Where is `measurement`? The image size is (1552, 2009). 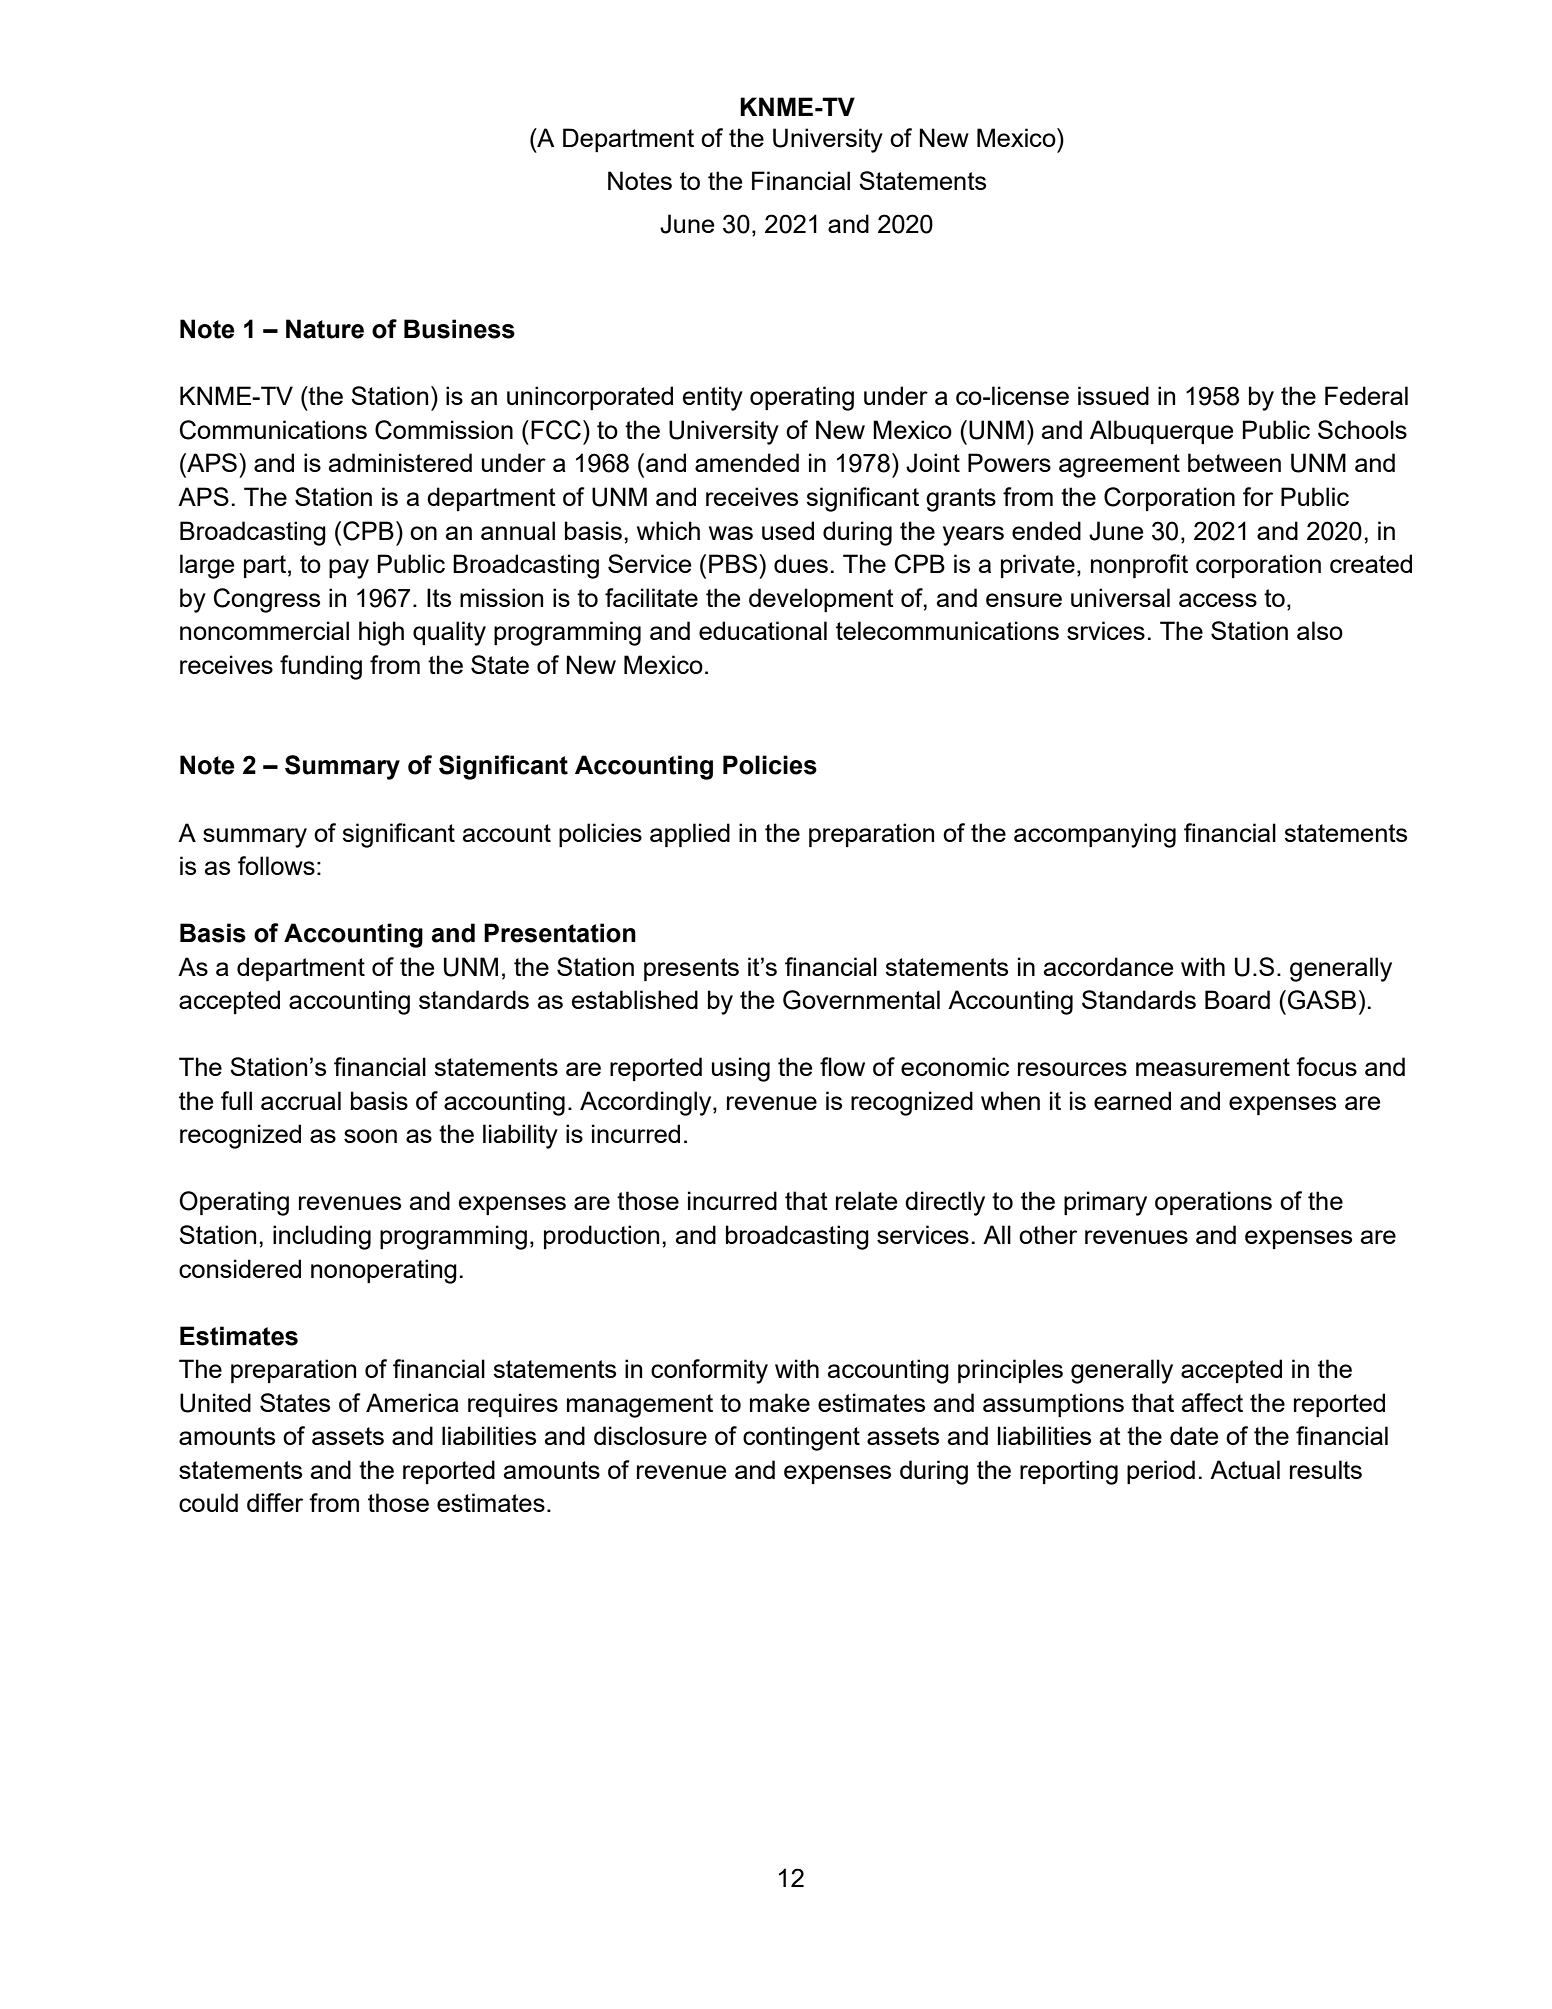
measurement is located at coordinates (1213, 1067).
